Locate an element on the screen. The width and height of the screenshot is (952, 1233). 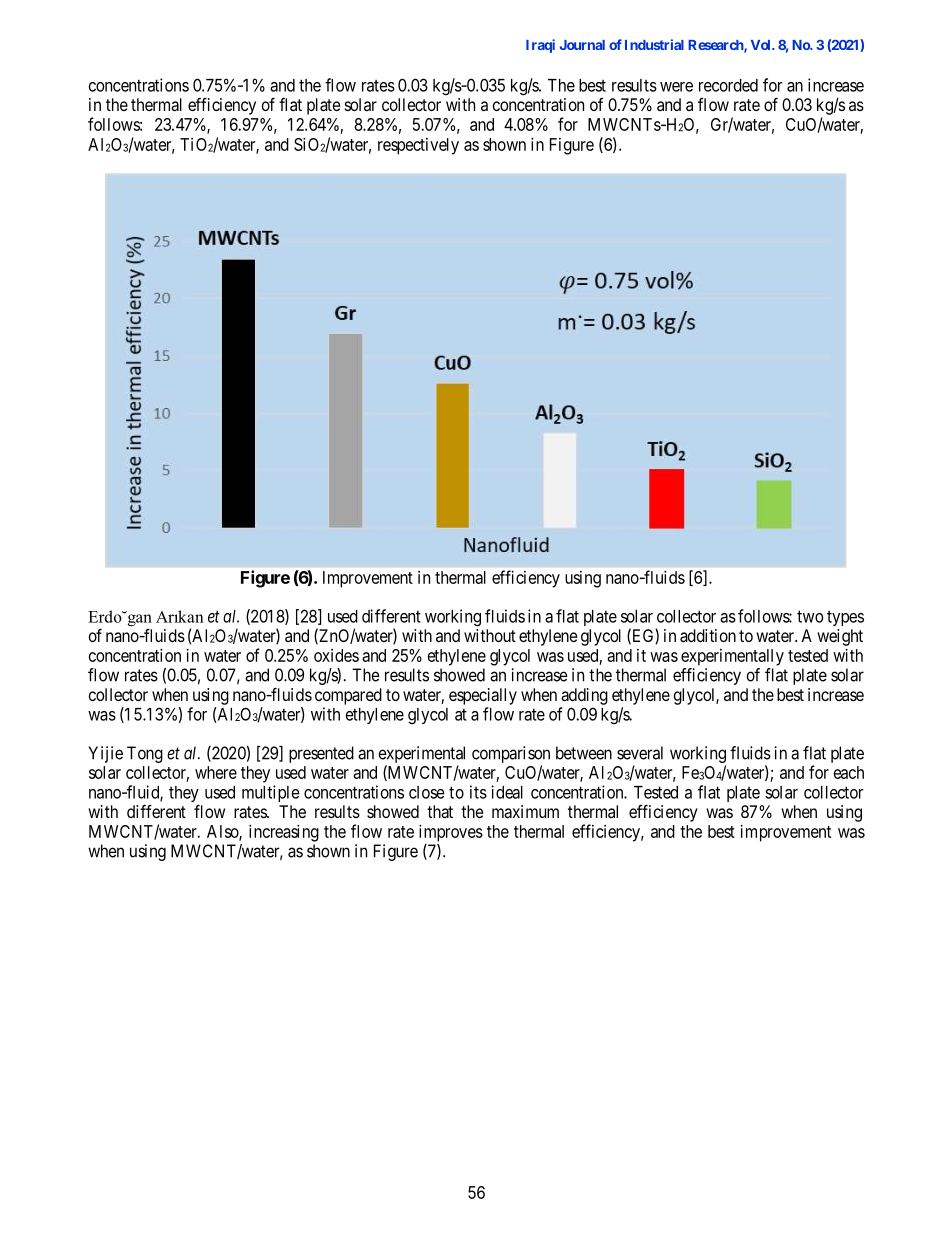
respectively is located at coordinates (418, 146).
